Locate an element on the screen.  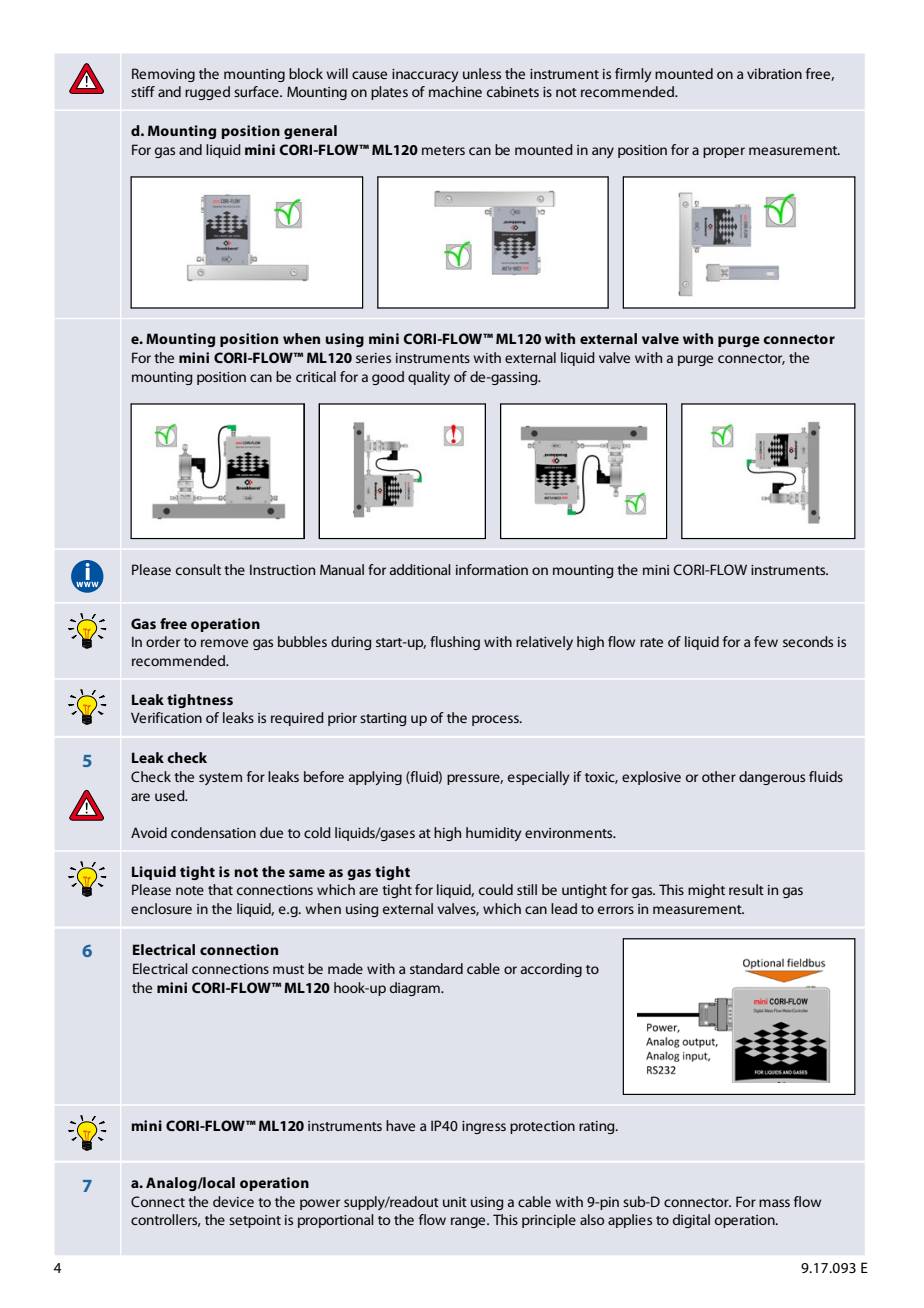
could is located at coordinates (496, 889).
